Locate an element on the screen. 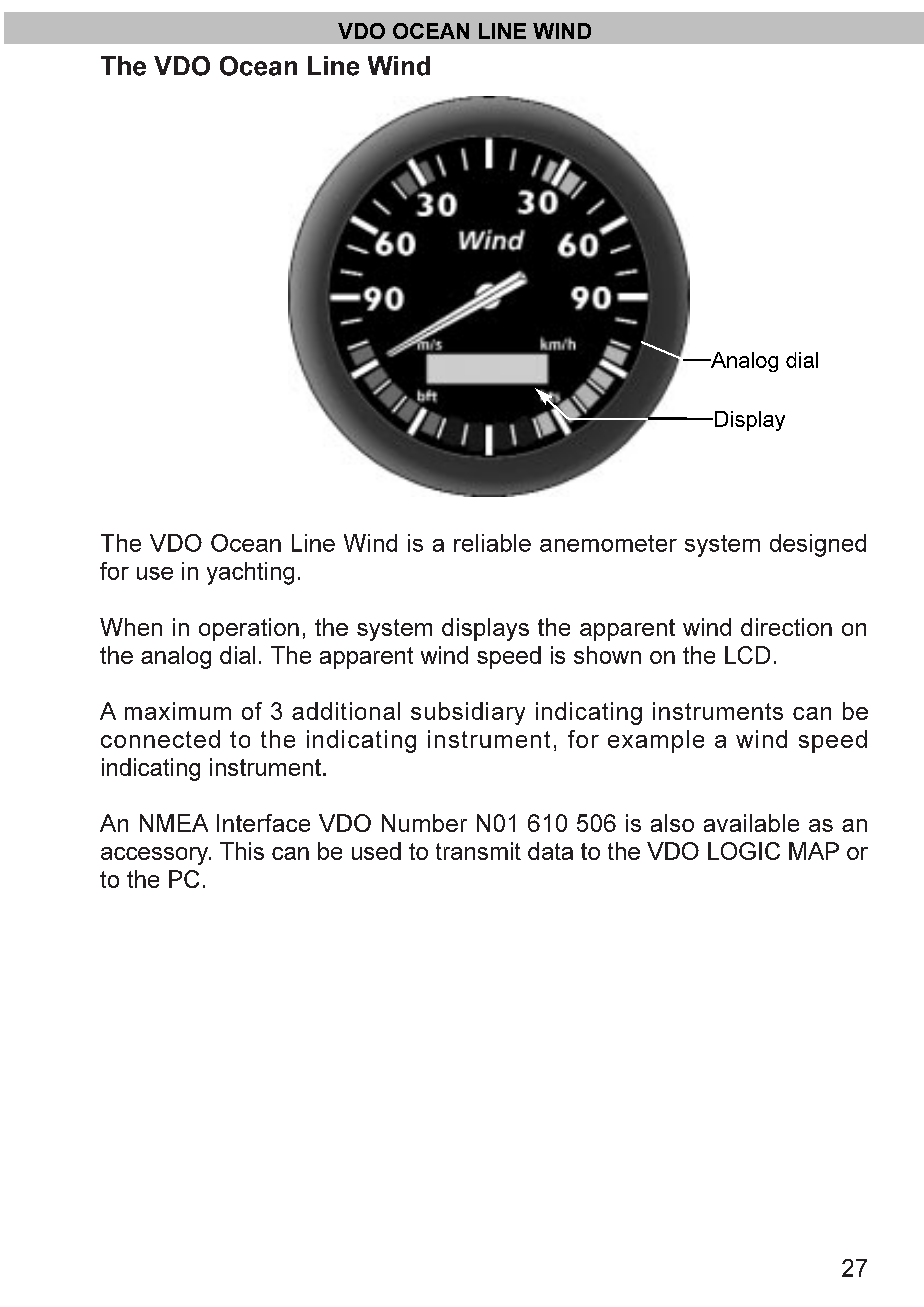  designed is located at coordinates (818, 545).
